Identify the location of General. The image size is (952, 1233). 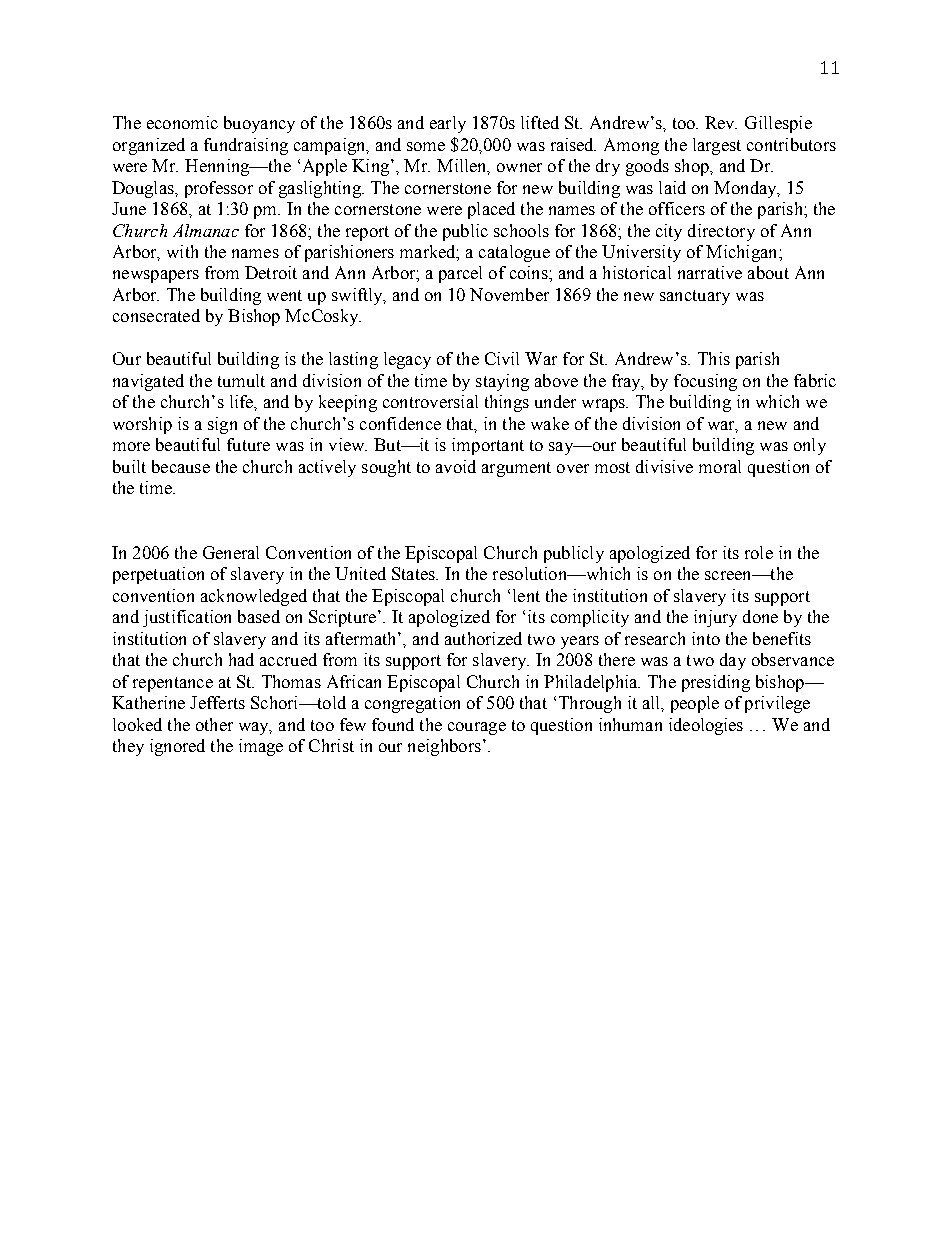
(231, 552).
